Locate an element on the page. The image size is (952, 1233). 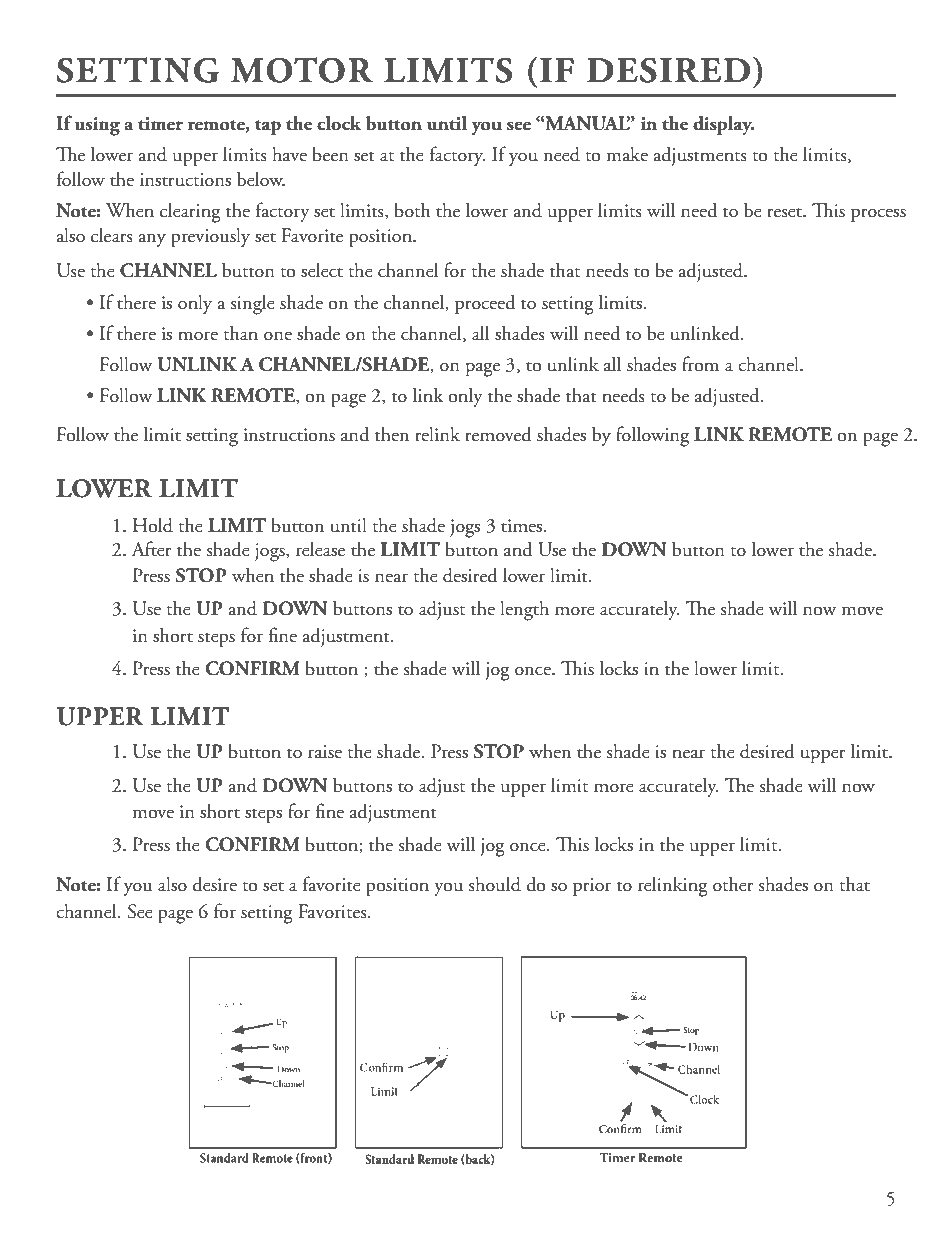
Hold is located at coordinates (153, 525).
